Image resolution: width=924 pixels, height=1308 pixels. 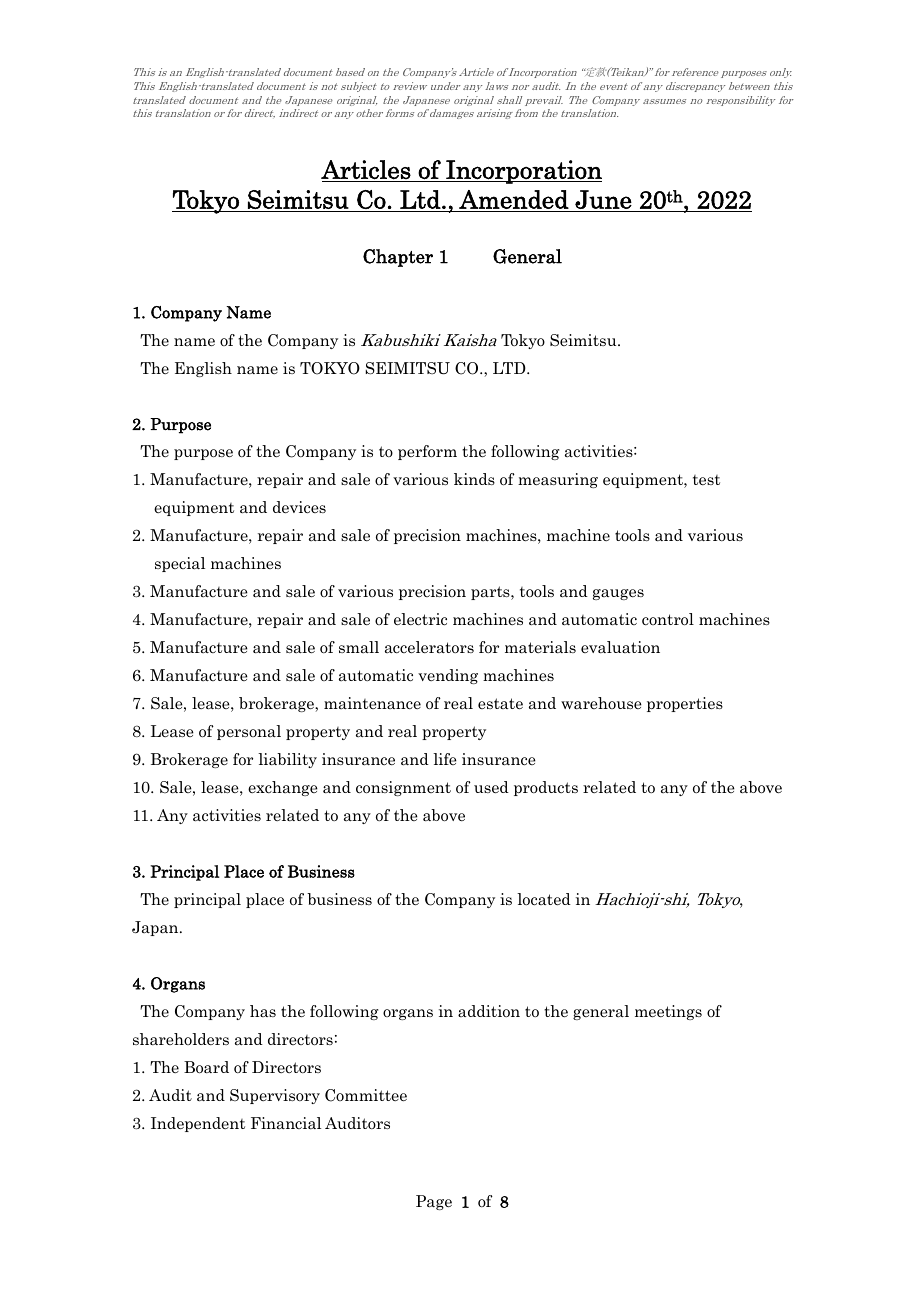 What do you see at coordinates (448, 676) in the document?
I see `vending` at bounding box center [448, 676].
